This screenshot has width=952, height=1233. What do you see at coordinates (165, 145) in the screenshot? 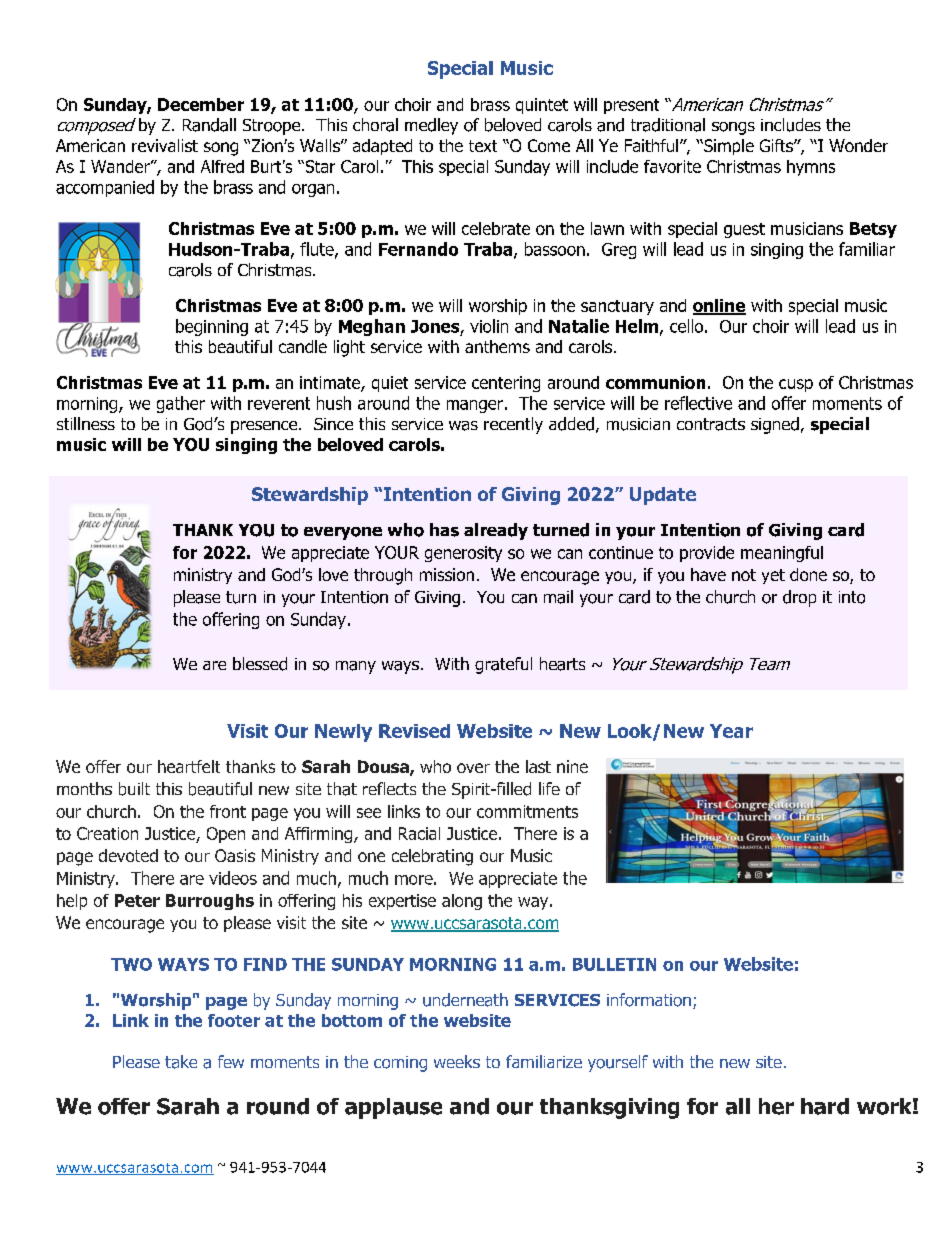
I see `revivalist` at bounding box center [165, 145].
